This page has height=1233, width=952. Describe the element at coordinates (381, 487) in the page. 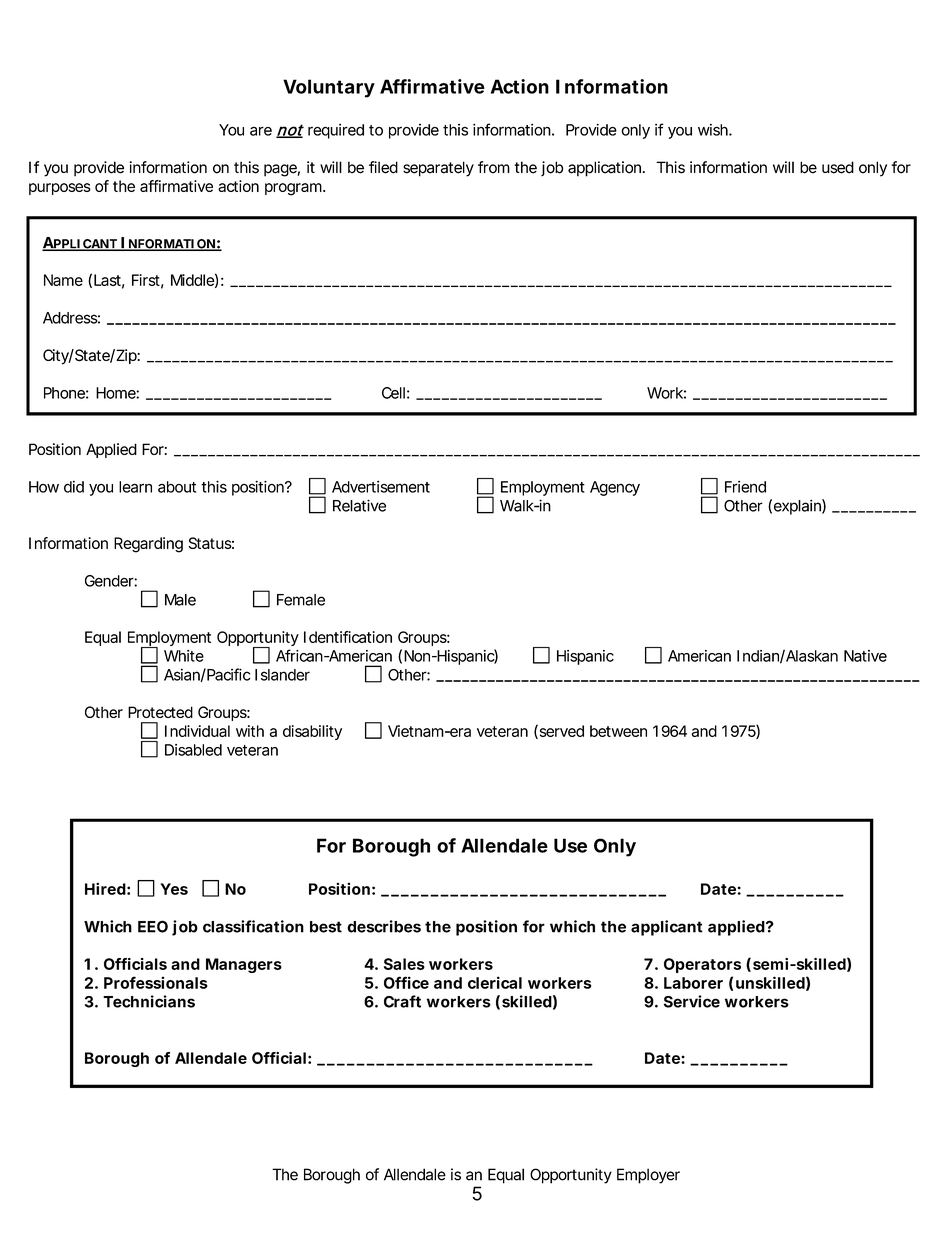

I see `Advertisement` at that location.
